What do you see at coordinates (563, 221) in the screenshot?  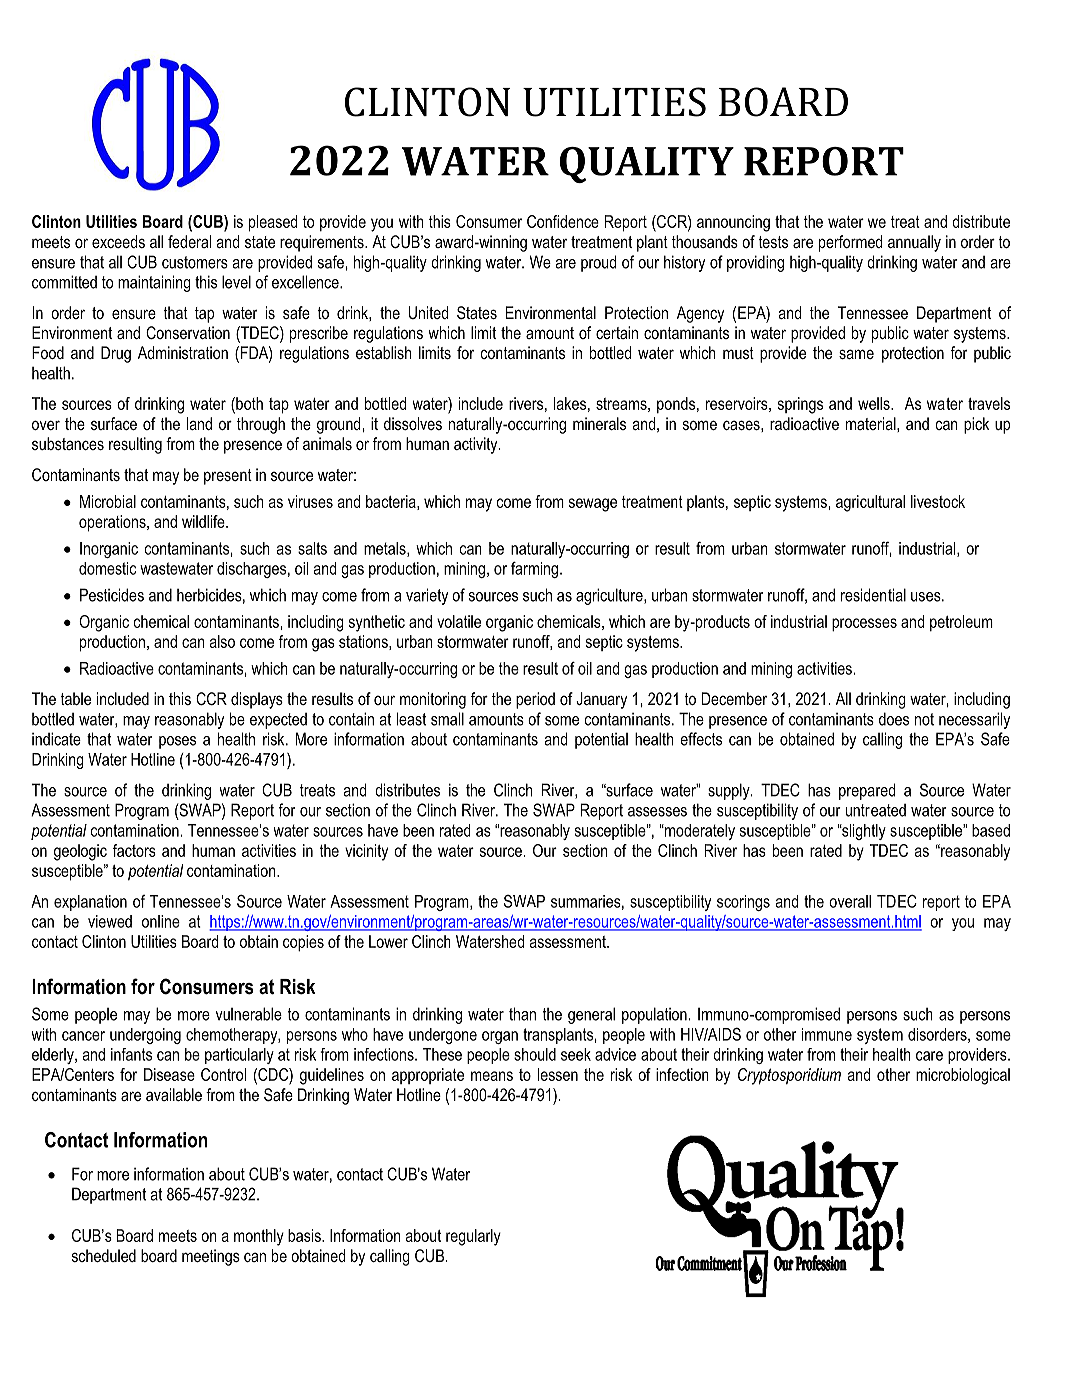 I see `Confidence` at bounding box center [563, 221].
